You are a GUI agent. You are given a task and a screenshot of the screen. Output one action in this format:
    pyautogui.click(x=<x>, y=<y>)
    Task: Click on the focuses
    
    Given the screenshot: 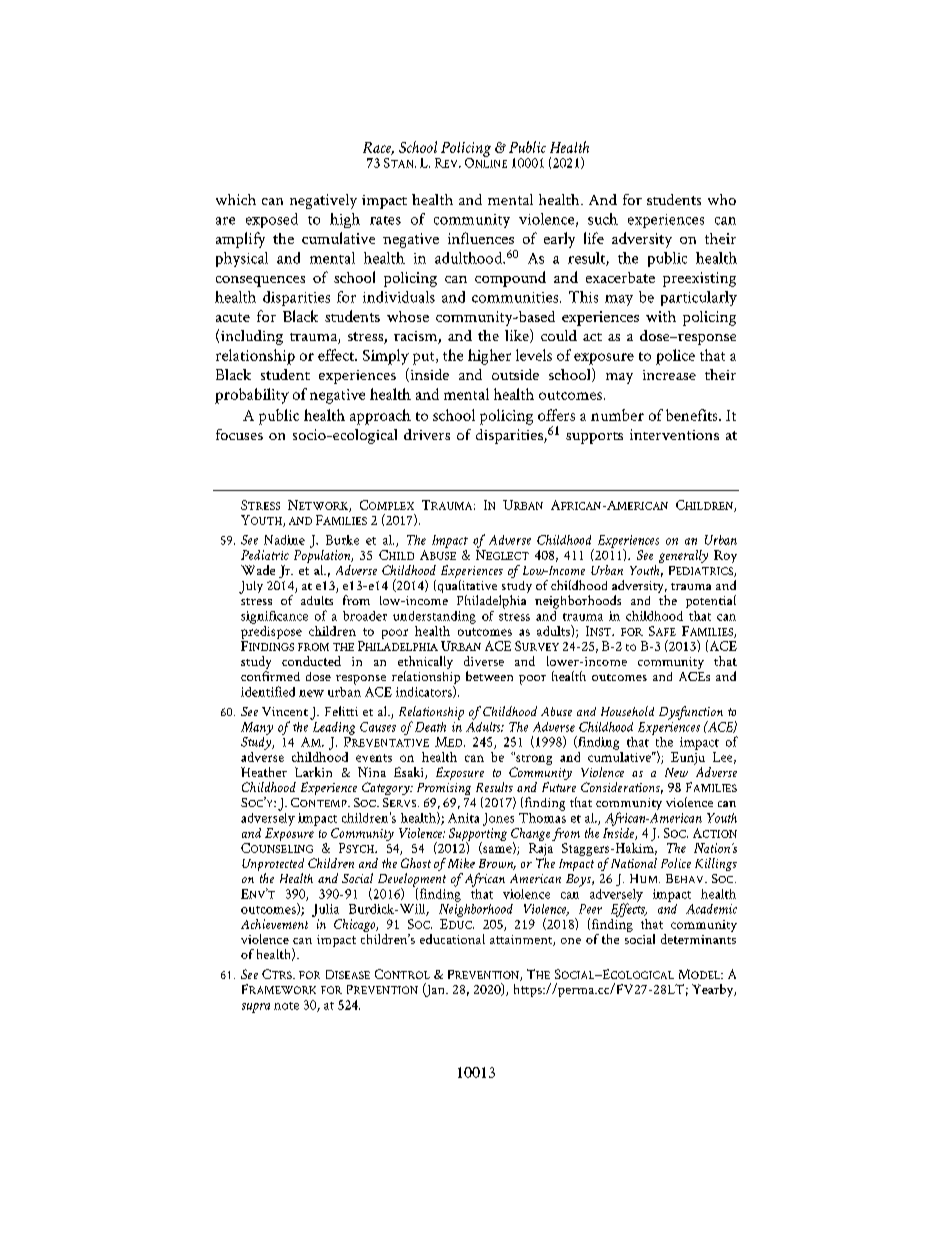 What is the action you would take?
    pyautogui.click(x=239, y=434)
